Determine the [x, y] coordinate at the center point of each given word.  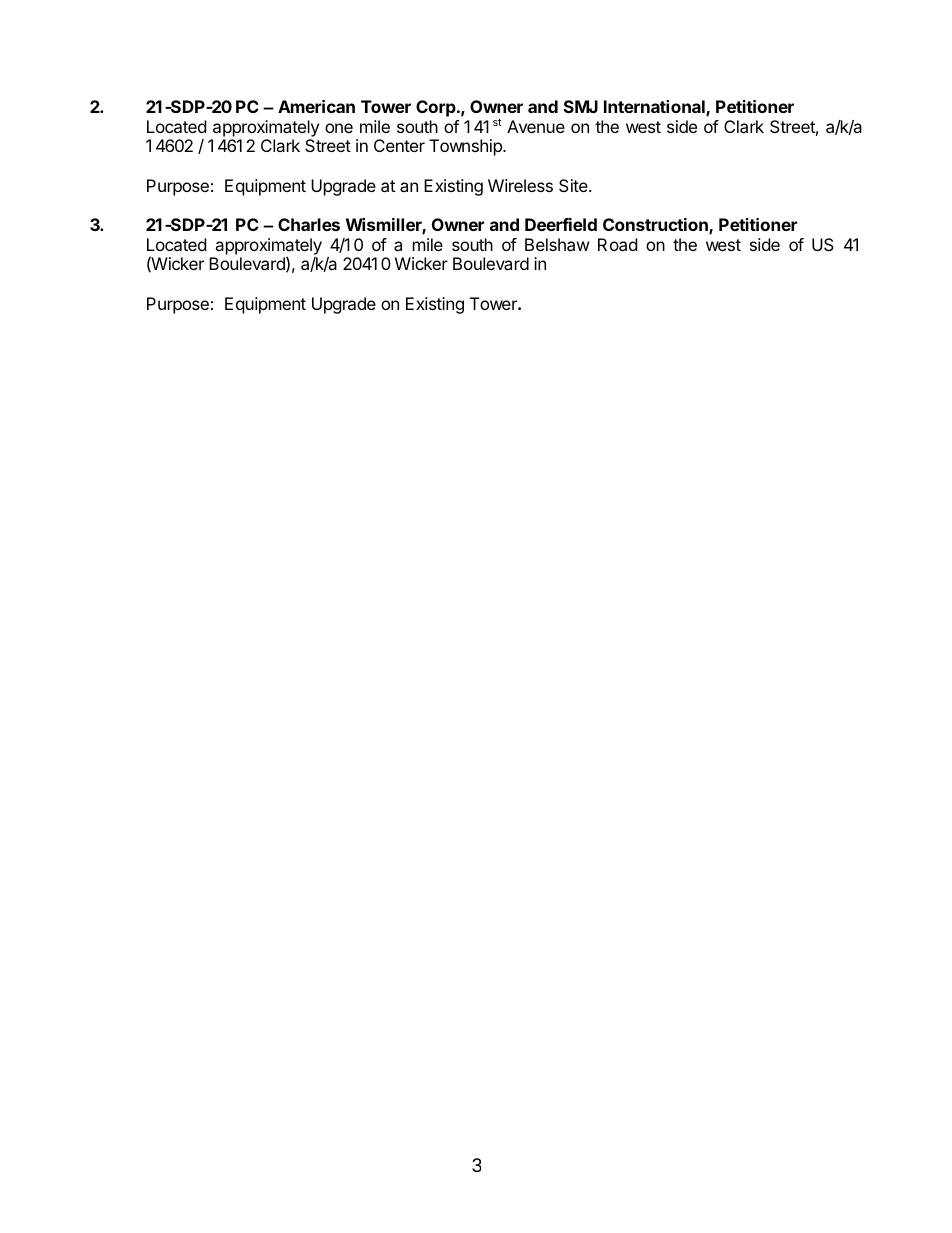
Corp [437, 108]
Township [466, 147]
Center [399, 145]
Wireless [520, 185]
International [655, 108]
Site [574, 185]
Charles [309, 224]
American [316, 106]
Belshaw [557, 244]
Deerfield [561, 224]
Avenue [536, 126]
